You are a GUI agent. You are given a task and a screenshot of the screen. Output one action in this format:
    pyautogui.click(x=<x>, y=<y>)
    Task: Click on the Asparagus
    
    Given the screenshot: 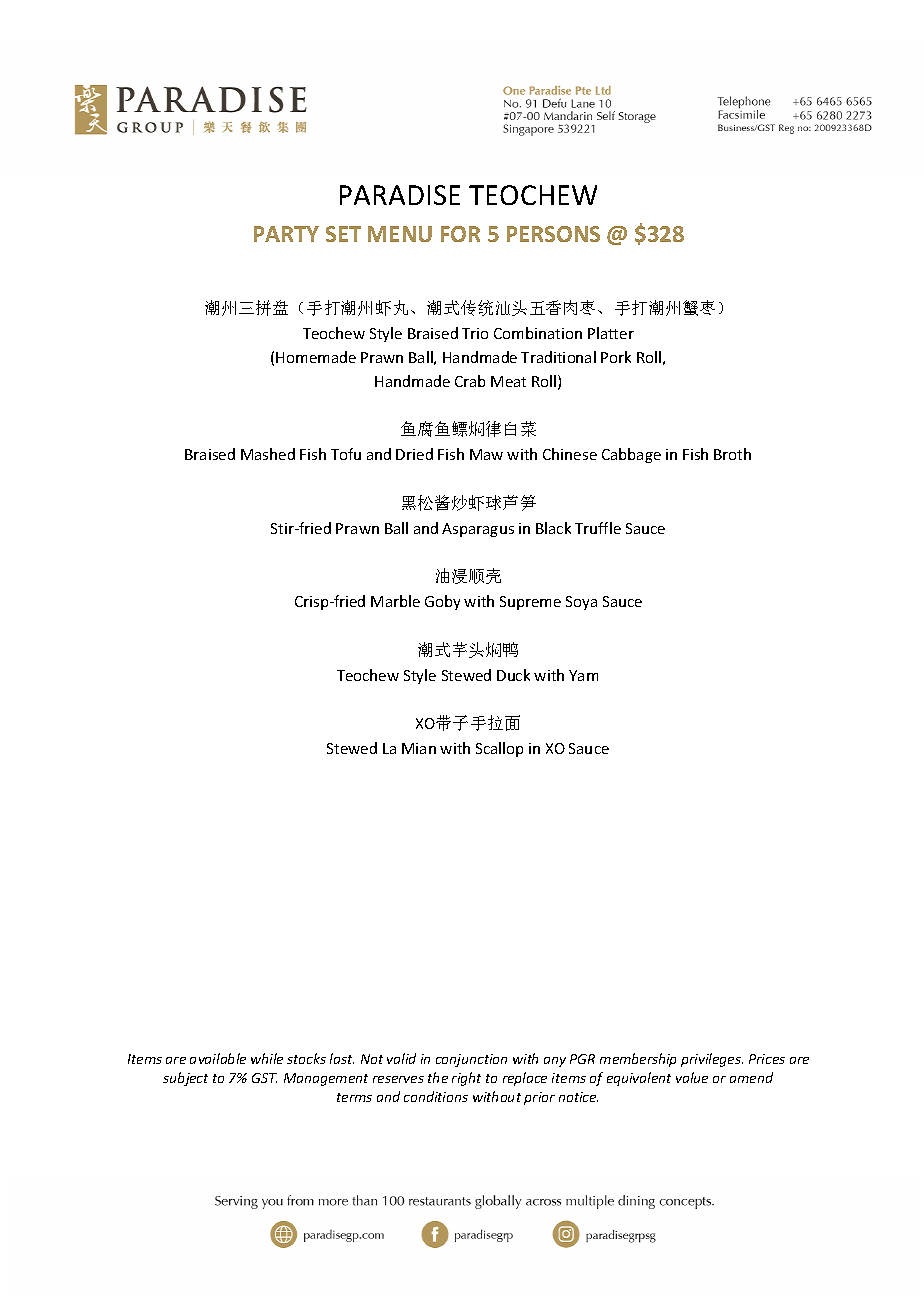 What is the action you would take?
    pyautogui.click(x=478, y=530)
